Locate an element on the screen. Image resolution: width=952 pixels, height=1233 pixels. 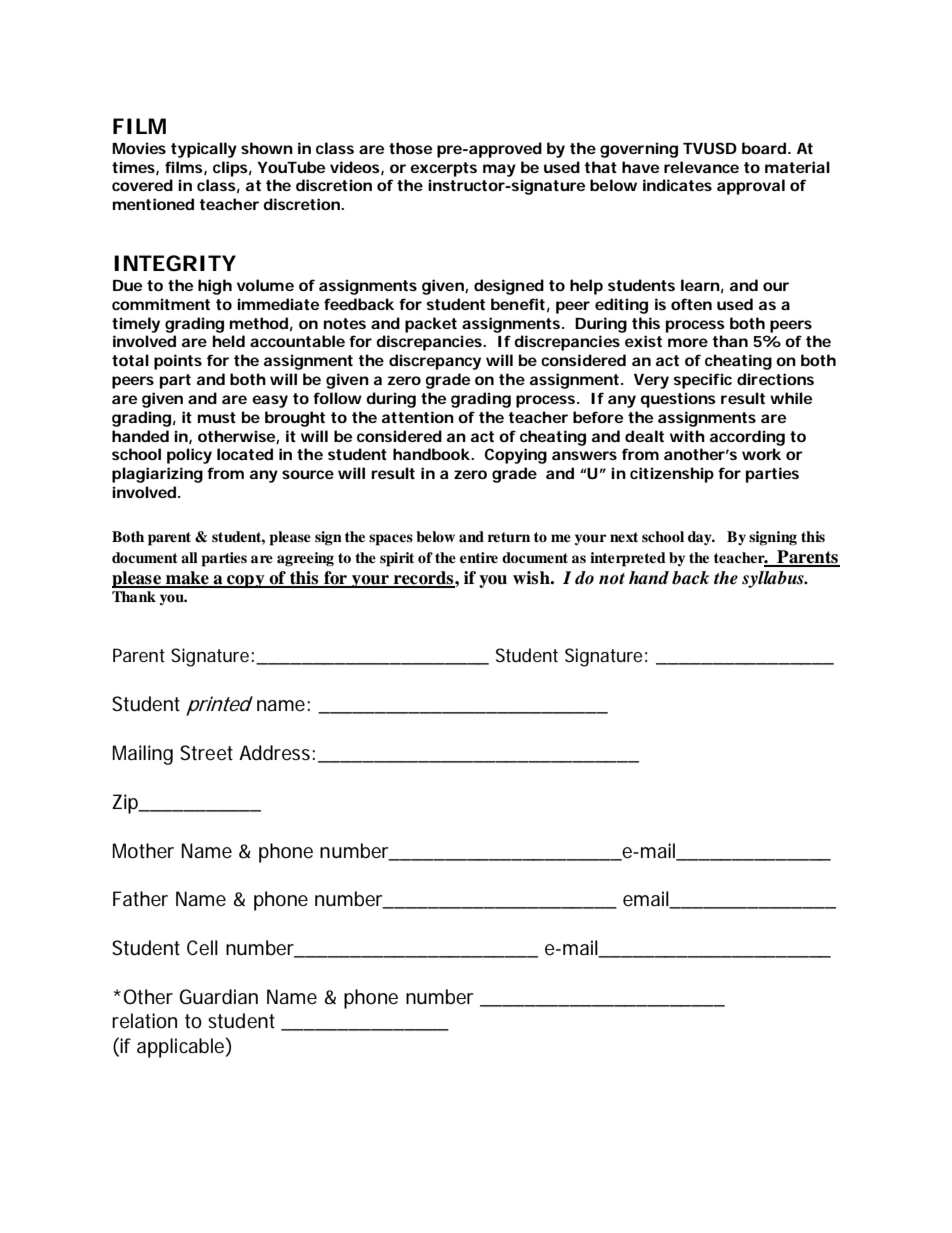
make is located at coordinates (187, 579).
